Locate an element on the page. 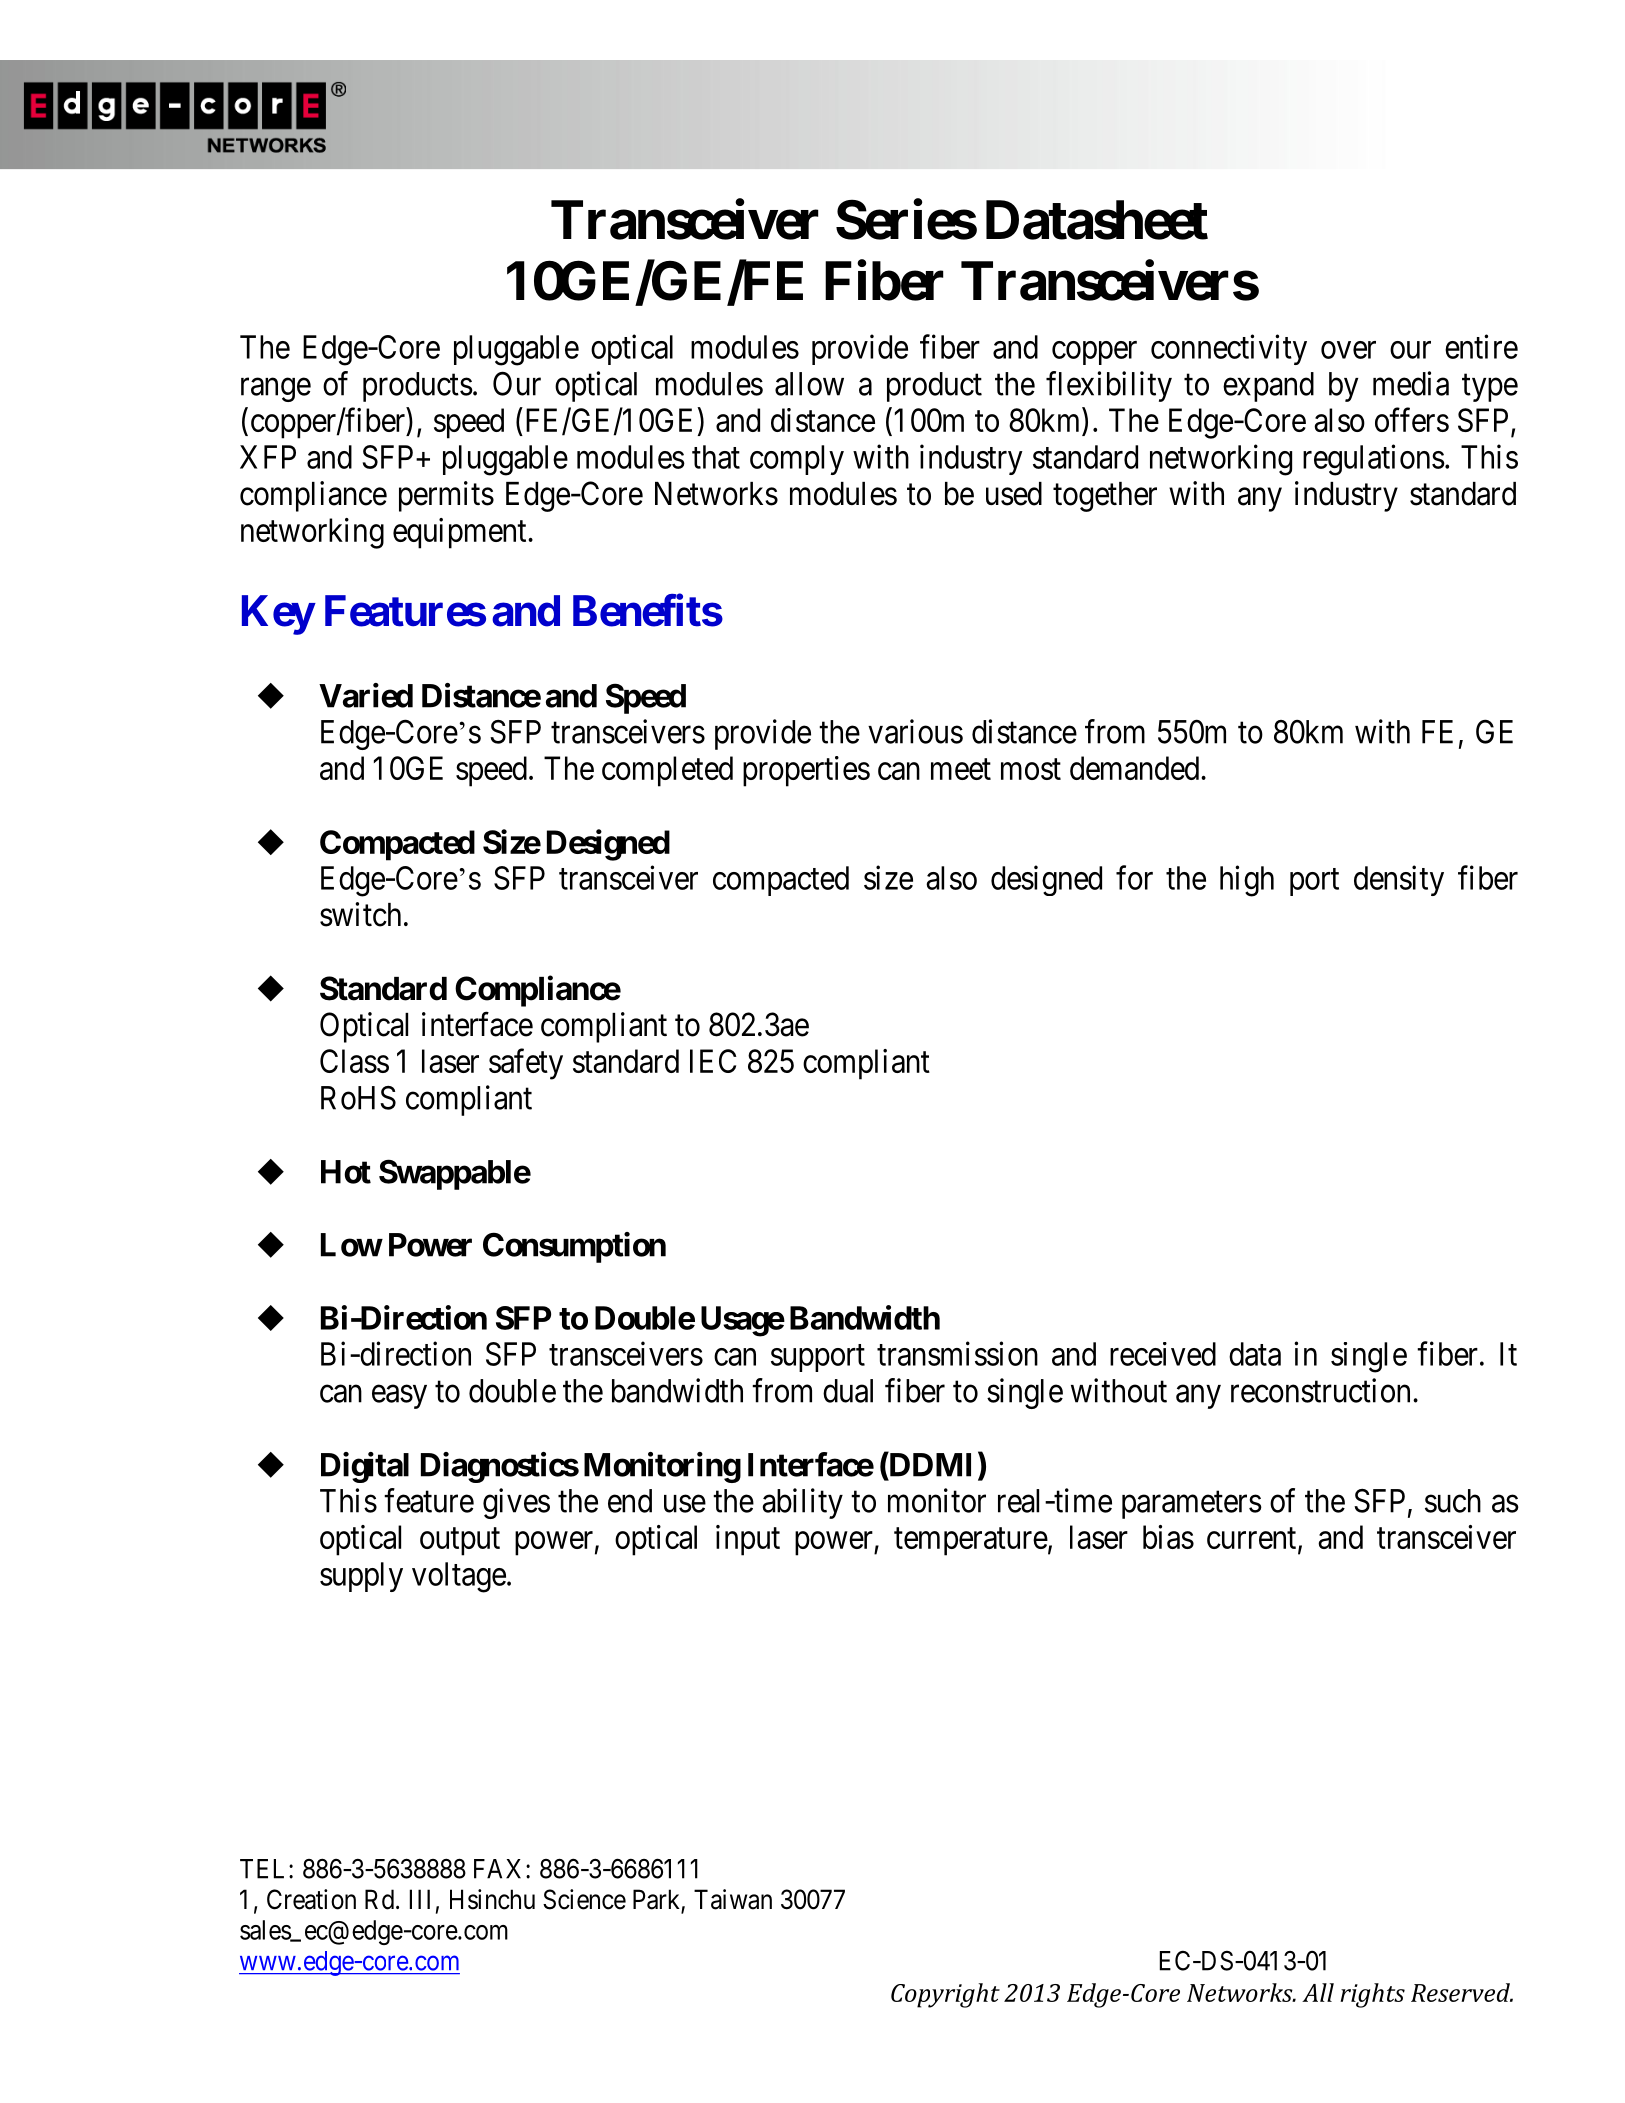 The width and height of the page is (1625, 2103). rights is located at coordinates (1372, 1995).
